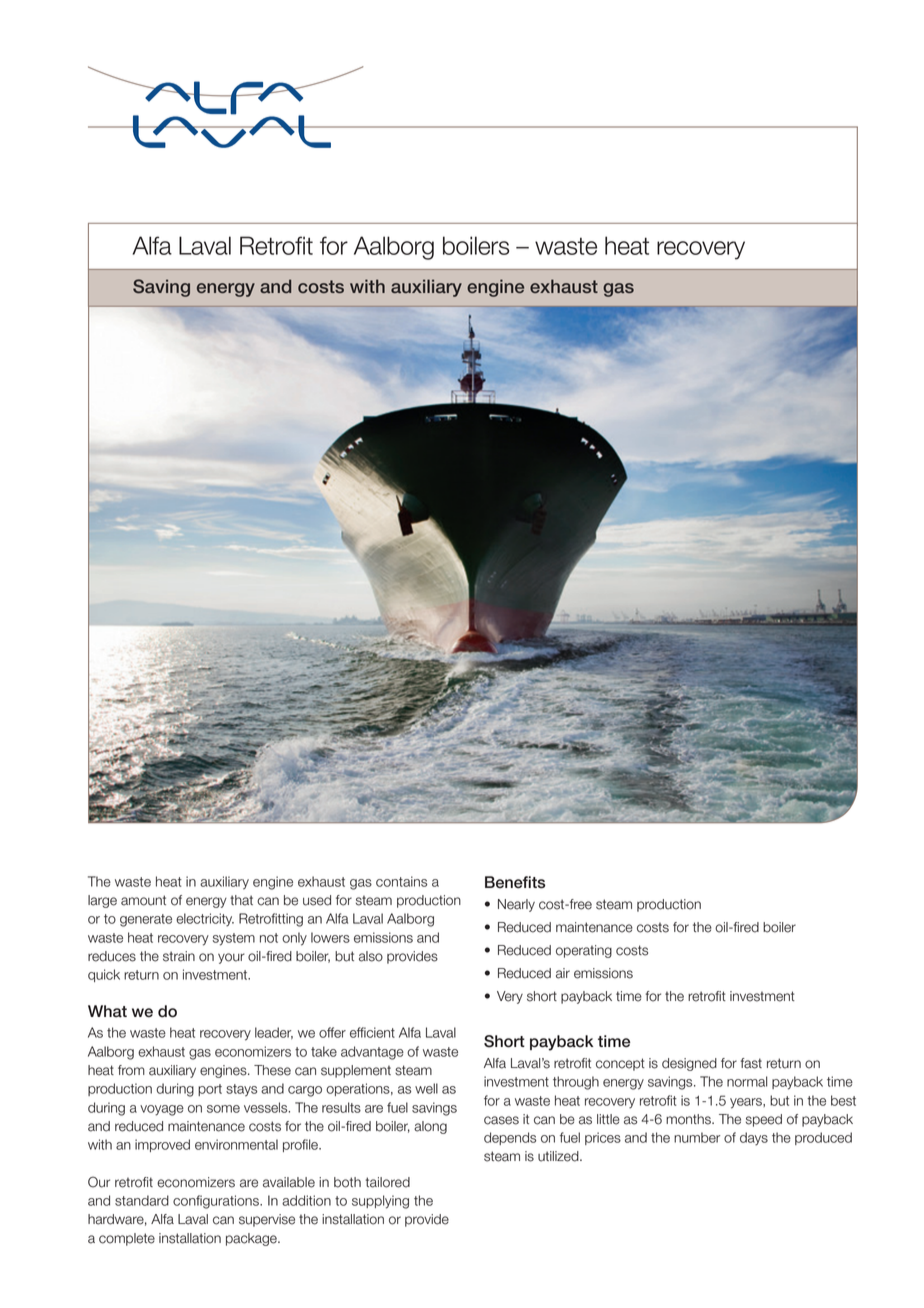  What do you see at coordinates (516, 905) in the screenshot?
I see `Nearly` at bounding box center [516, 905].
